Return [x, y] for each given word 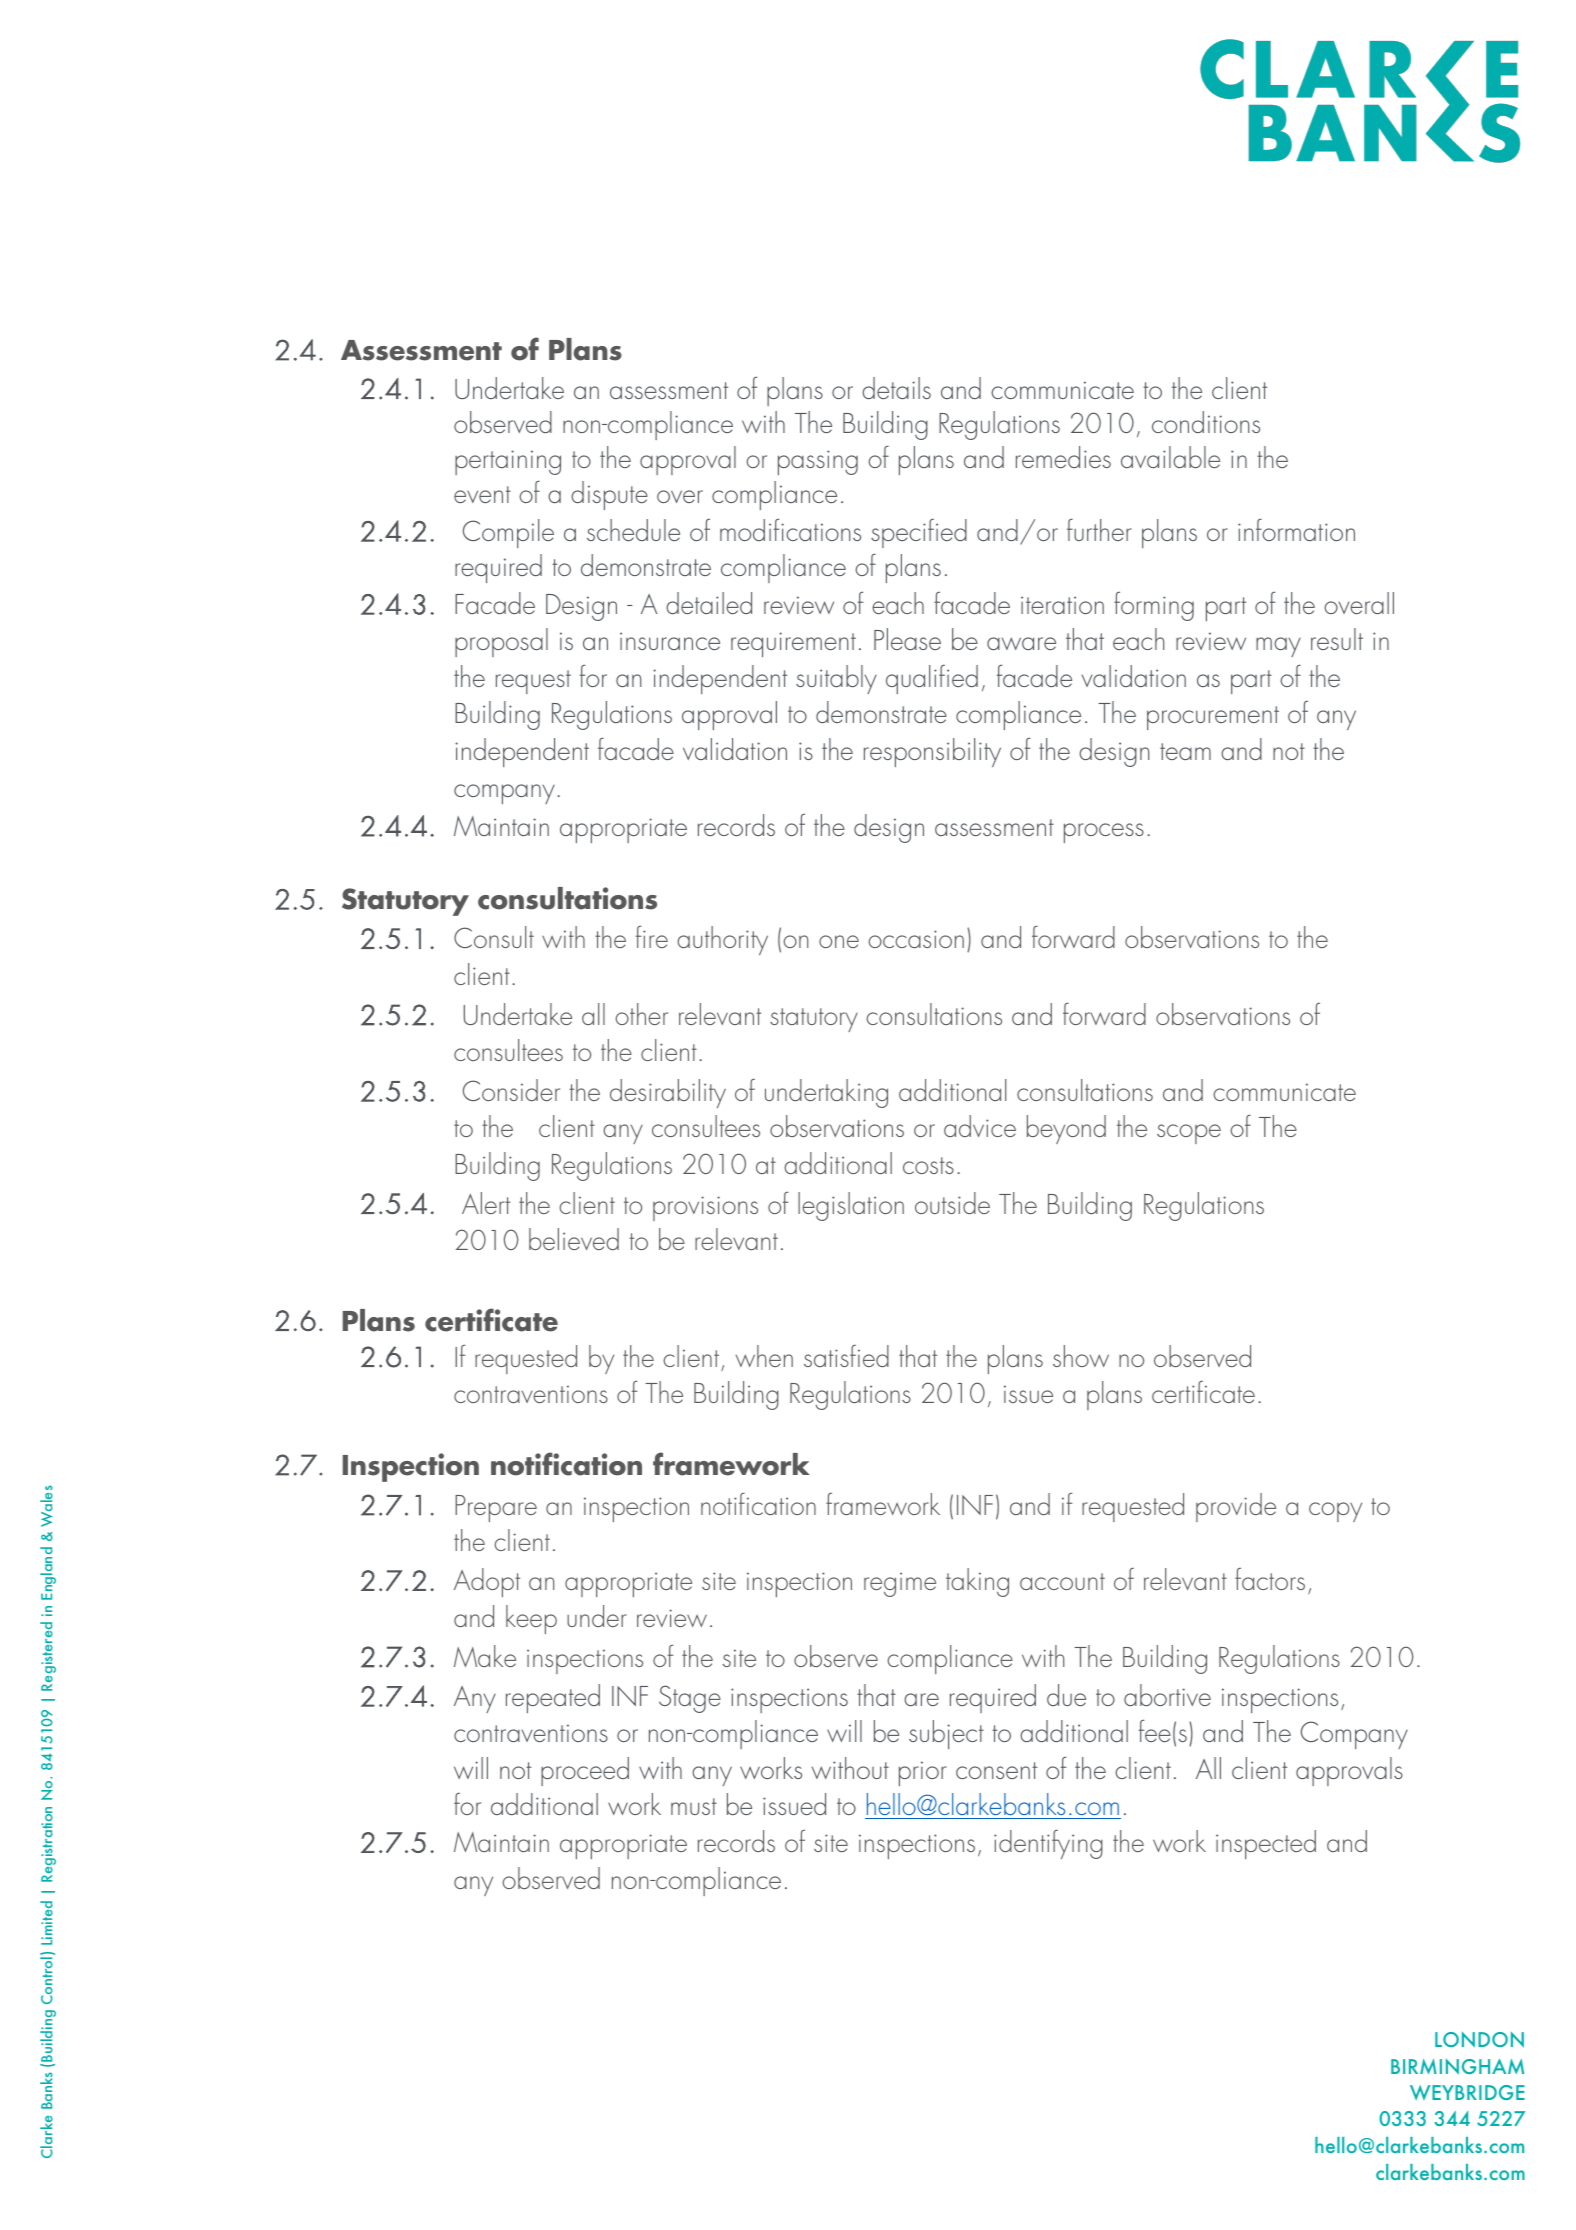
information [1296, 529]
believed [574, 1239]
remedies [1063, 457]
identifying [1048, 1844]
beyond [1066, 1129]
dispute [609, 495]
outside [952, 1203]
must [694, 1806]
